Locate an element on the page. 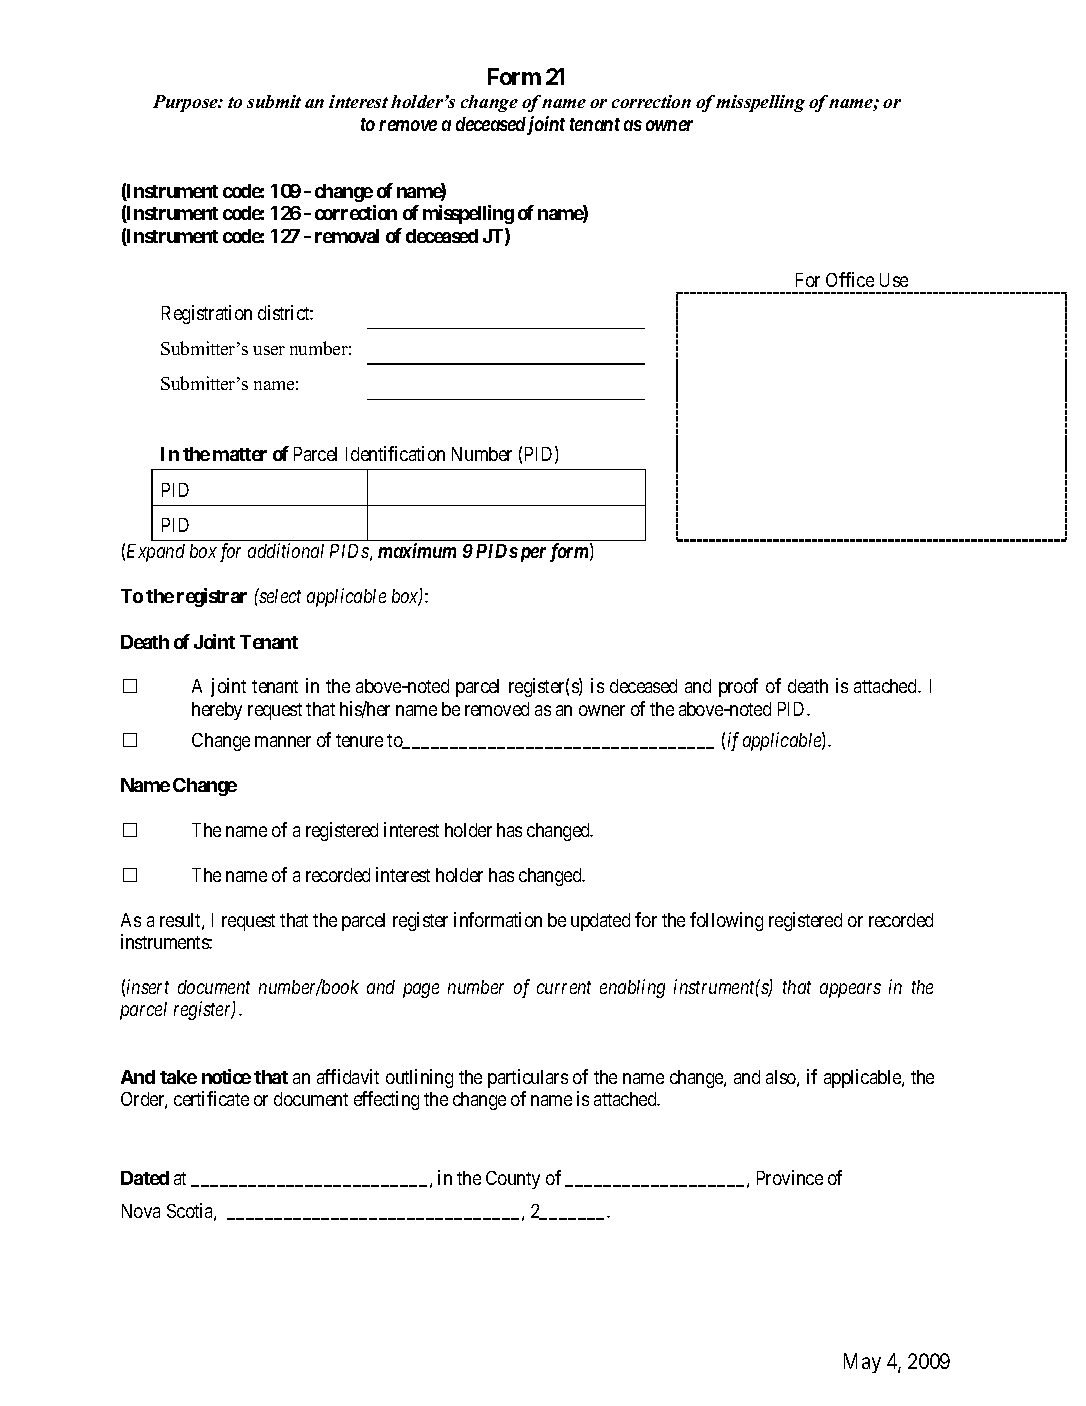  insert is located at coordinates (148, 986).
